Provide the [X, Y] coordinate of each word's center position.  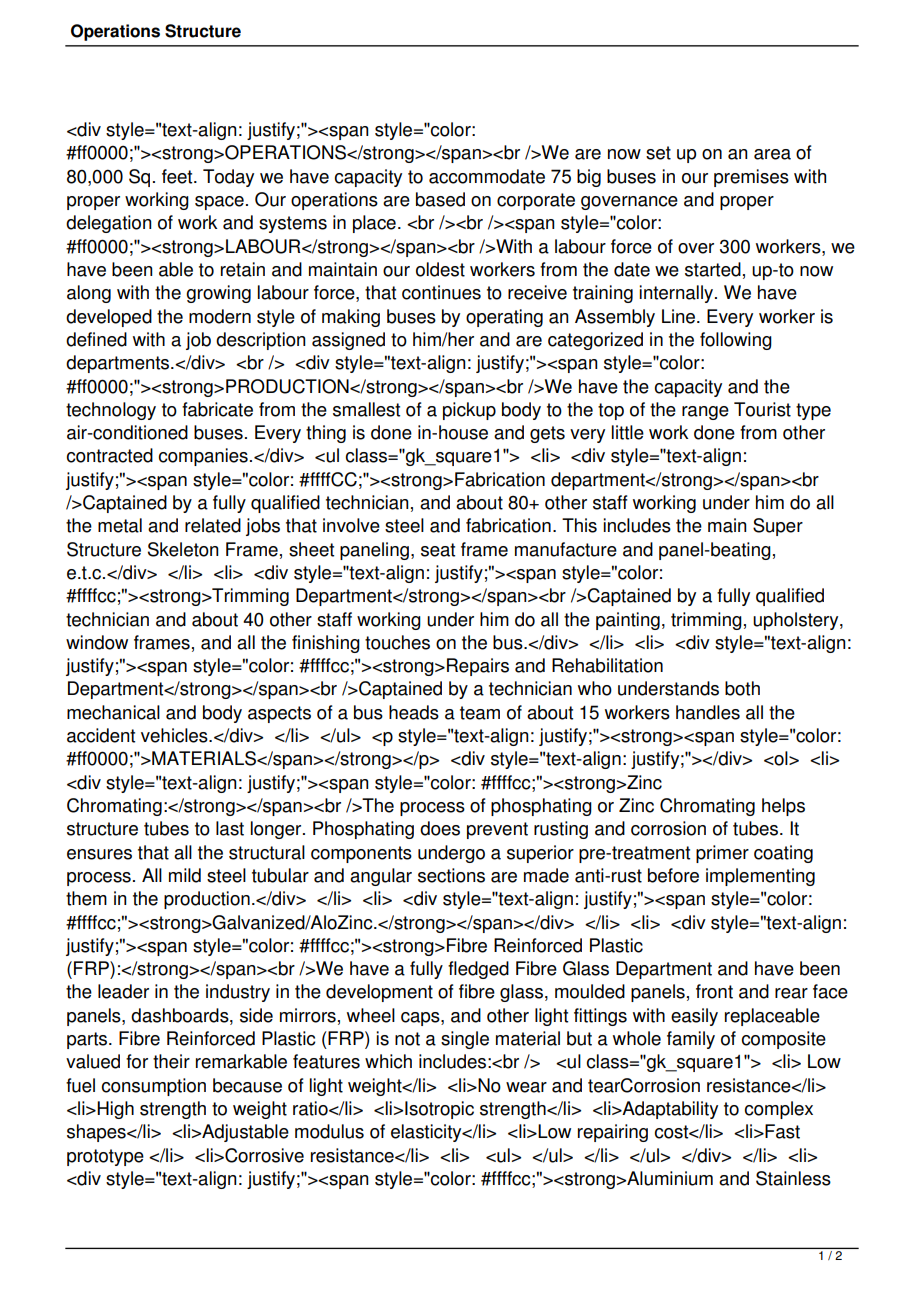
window [97, 642]
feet [178, 176]
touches [397, 642]
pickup [469, 411]
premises [751, 178]
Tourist [762, 409]
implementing [760, 877]
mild [185, 875]
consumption [154, 1087]
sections [451, 875]
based [440, 199]
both [742, 688]
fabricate [217, 409]
